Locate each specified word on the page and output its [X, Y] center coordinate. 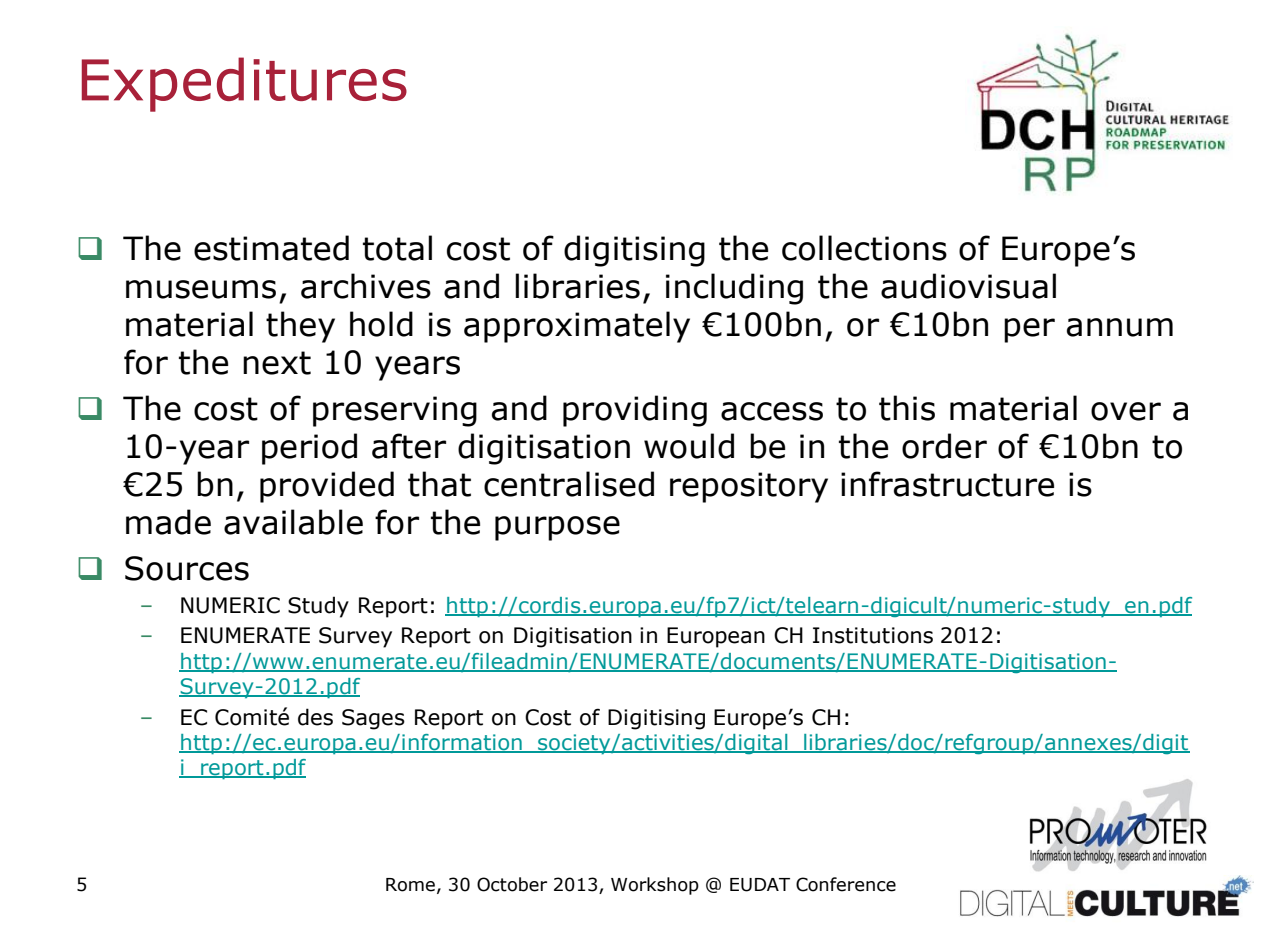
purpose [557, 528]
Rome [410, 885]
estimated [271, 248]
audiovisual [968, 286]
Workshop [655, 886]
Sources [187, 568]
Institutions [873, 635]
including [734, 289]
